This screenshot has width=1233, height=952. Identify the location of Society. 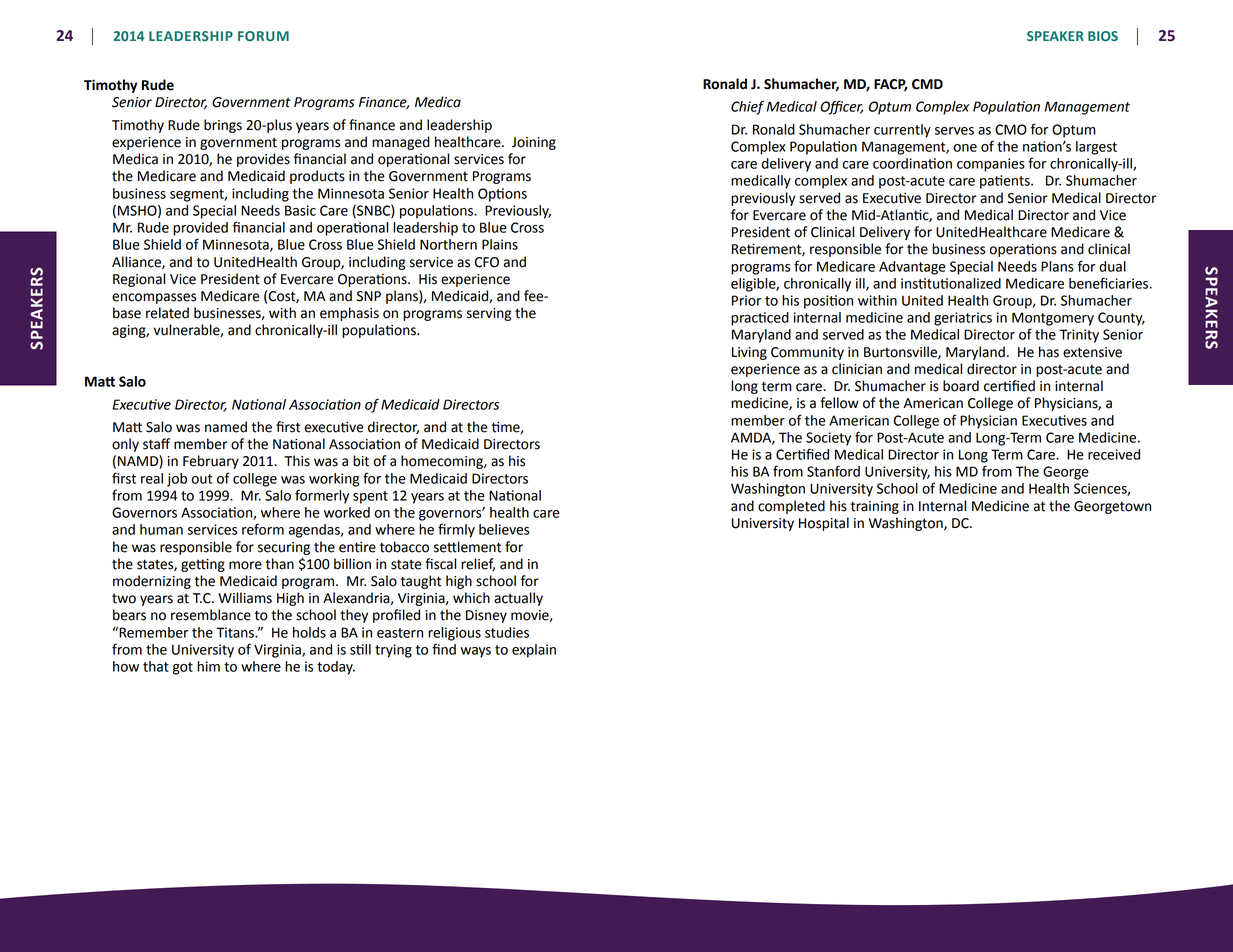
(828, 439).
